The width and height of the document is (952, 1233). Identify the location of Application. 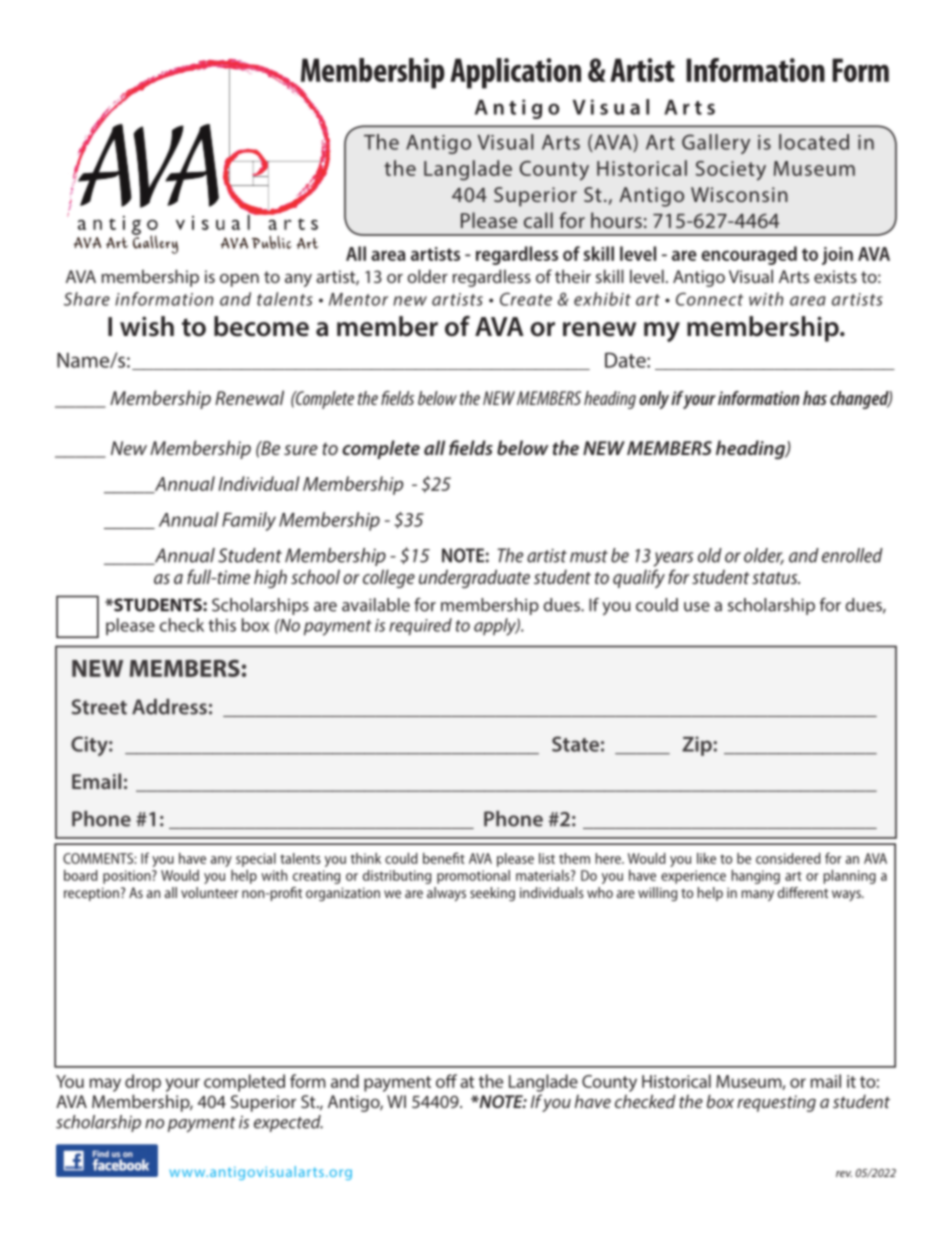
(515, 73).
